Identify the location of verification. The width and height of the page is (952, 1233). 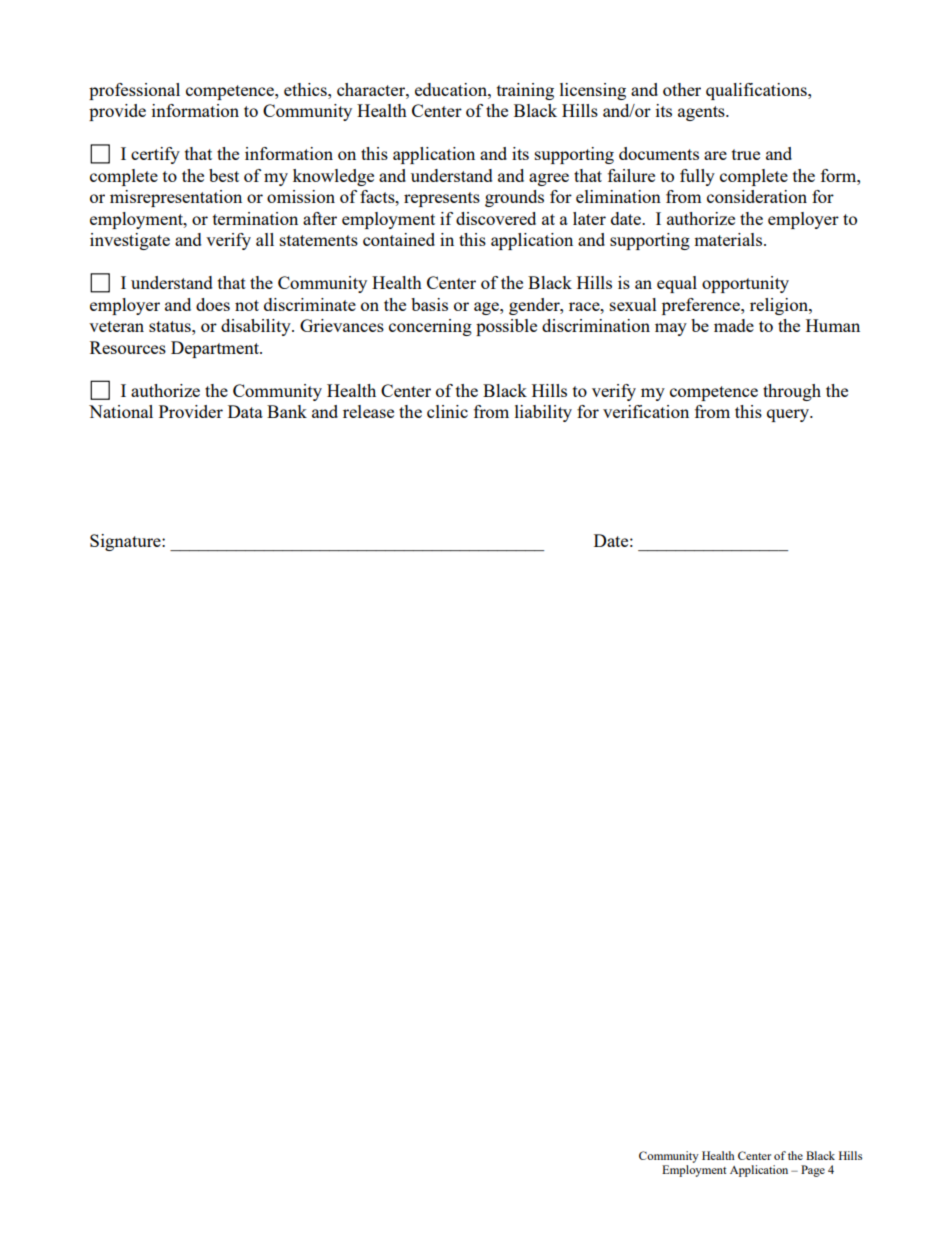
(646, 411).
